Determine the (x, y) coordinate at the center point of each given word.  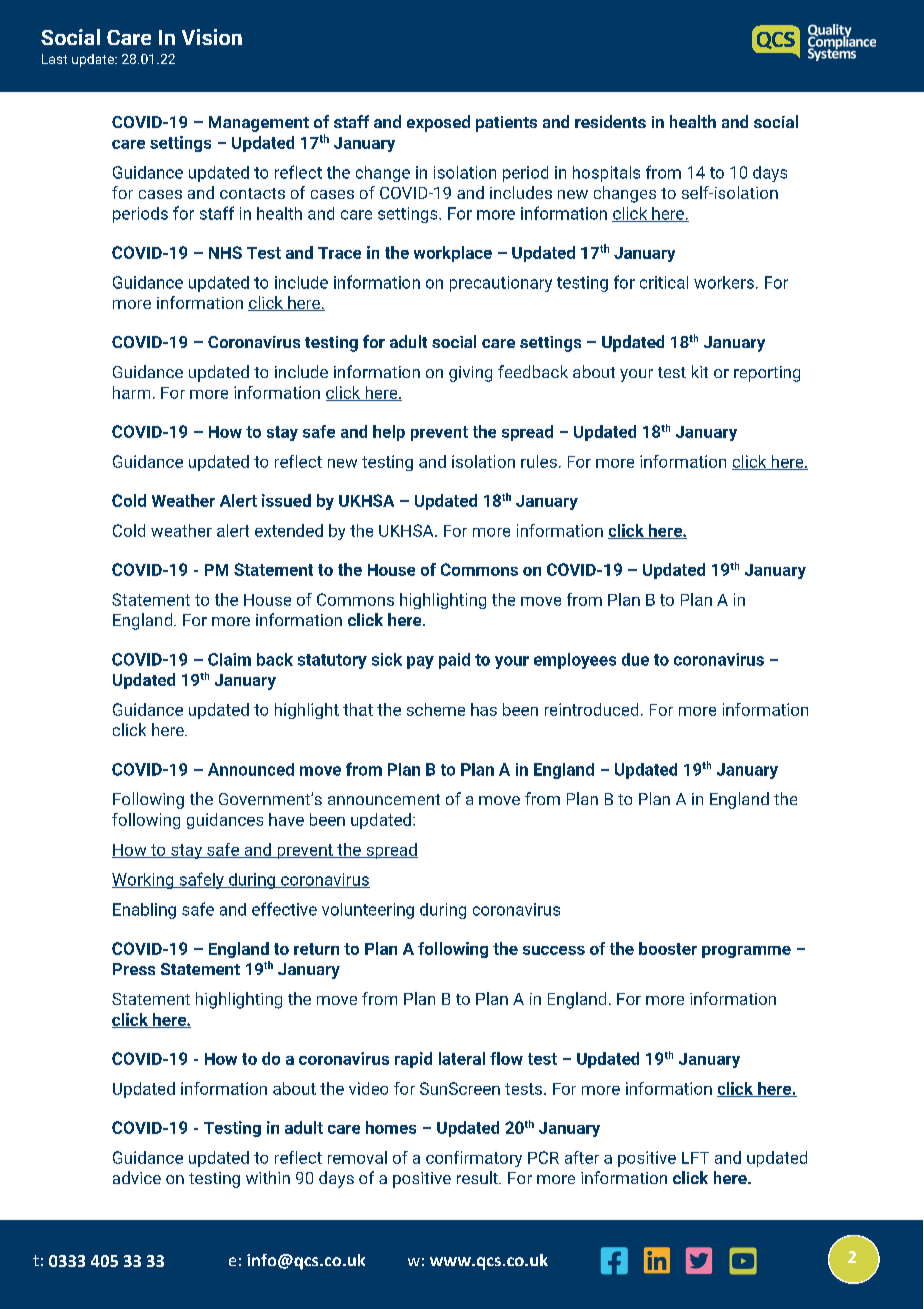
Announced (251, 769)
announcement (384, 799)
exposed (438, 123)
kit (700, 371)
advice (137, 1177)
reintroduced (591, 709)
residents (610, 121)
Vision (212, 37)
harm (131, 392)
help (389, 433)
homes (391, 1127)
